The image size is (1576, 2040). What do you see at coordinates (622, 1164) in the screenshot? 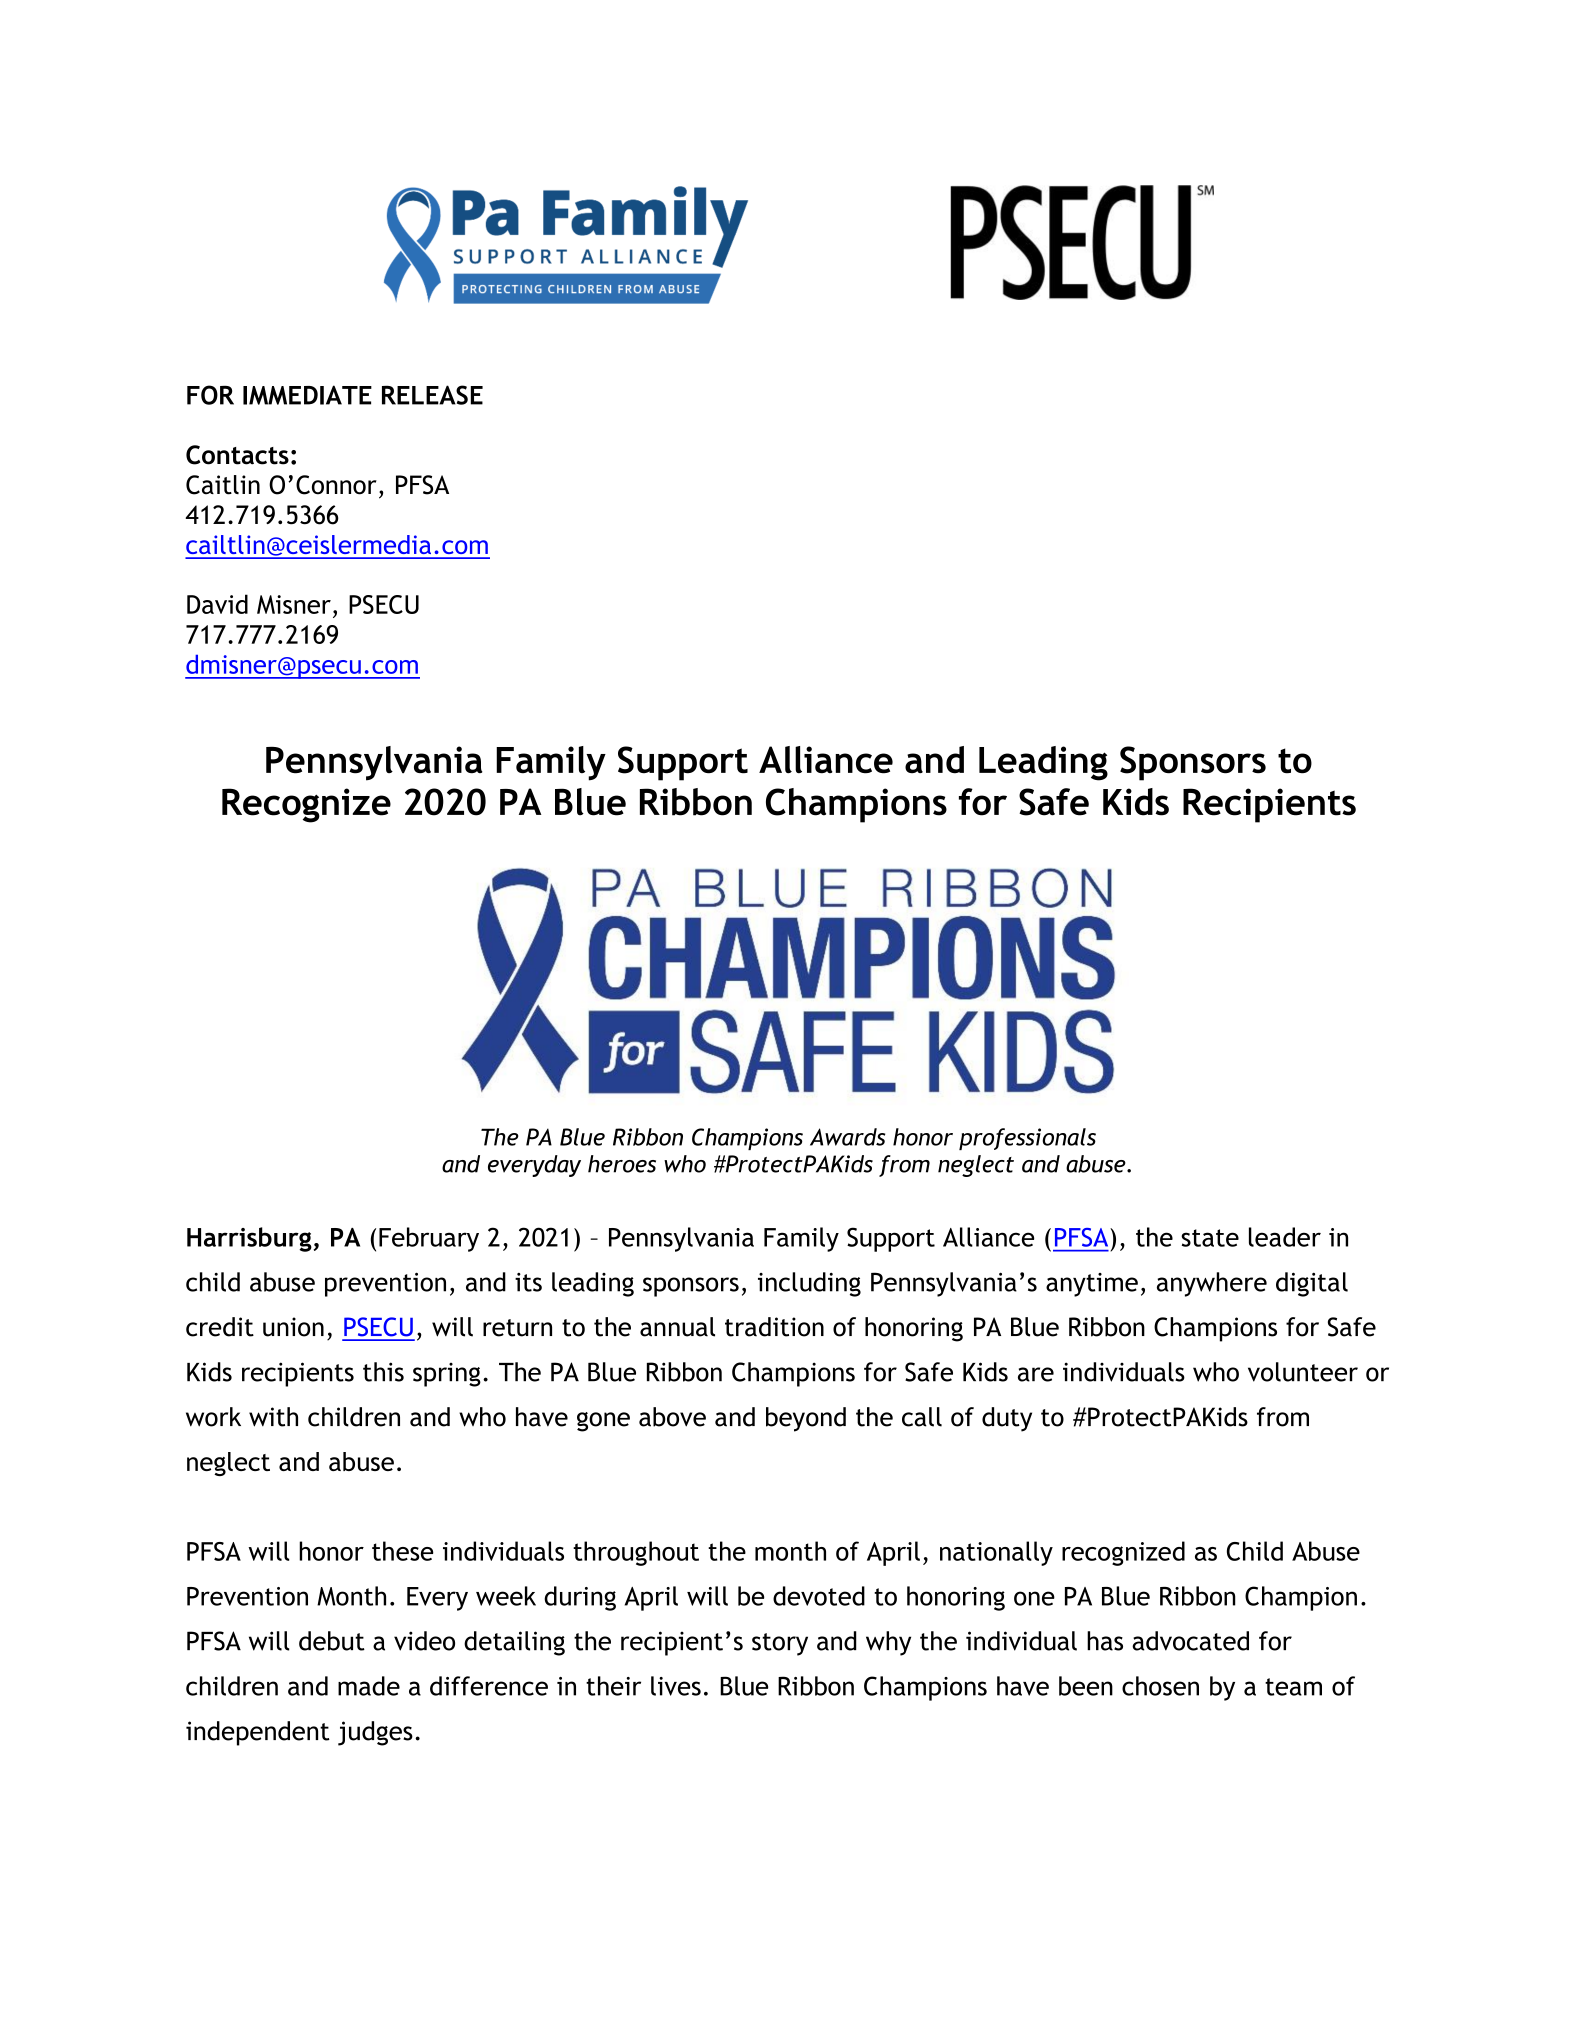
I see `heroes` at bounding box center [622, 1164].
